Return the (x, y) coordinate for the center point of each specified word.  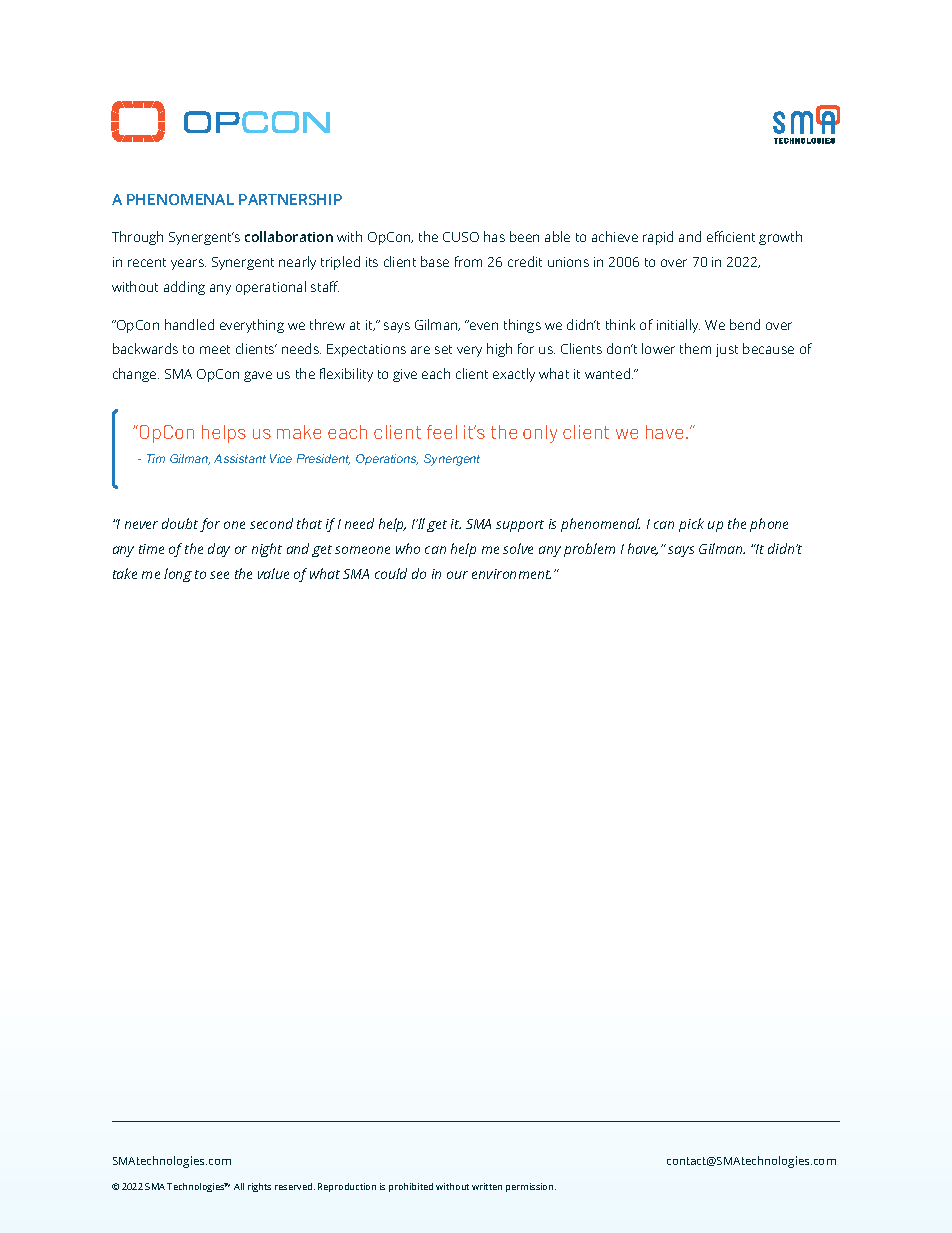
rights (259, 1187)
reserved (295, 1186)
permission (531, 1187)
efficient (731, 236)
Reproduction (347, 1187)
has (494, 236)
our (457, 575)
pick (691, 525)
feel (442, 432)
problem (589, 550)
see (219, 575)
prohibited (411, 1187)
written (487, 1186)
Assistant (240, 458)
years (188, 264)
